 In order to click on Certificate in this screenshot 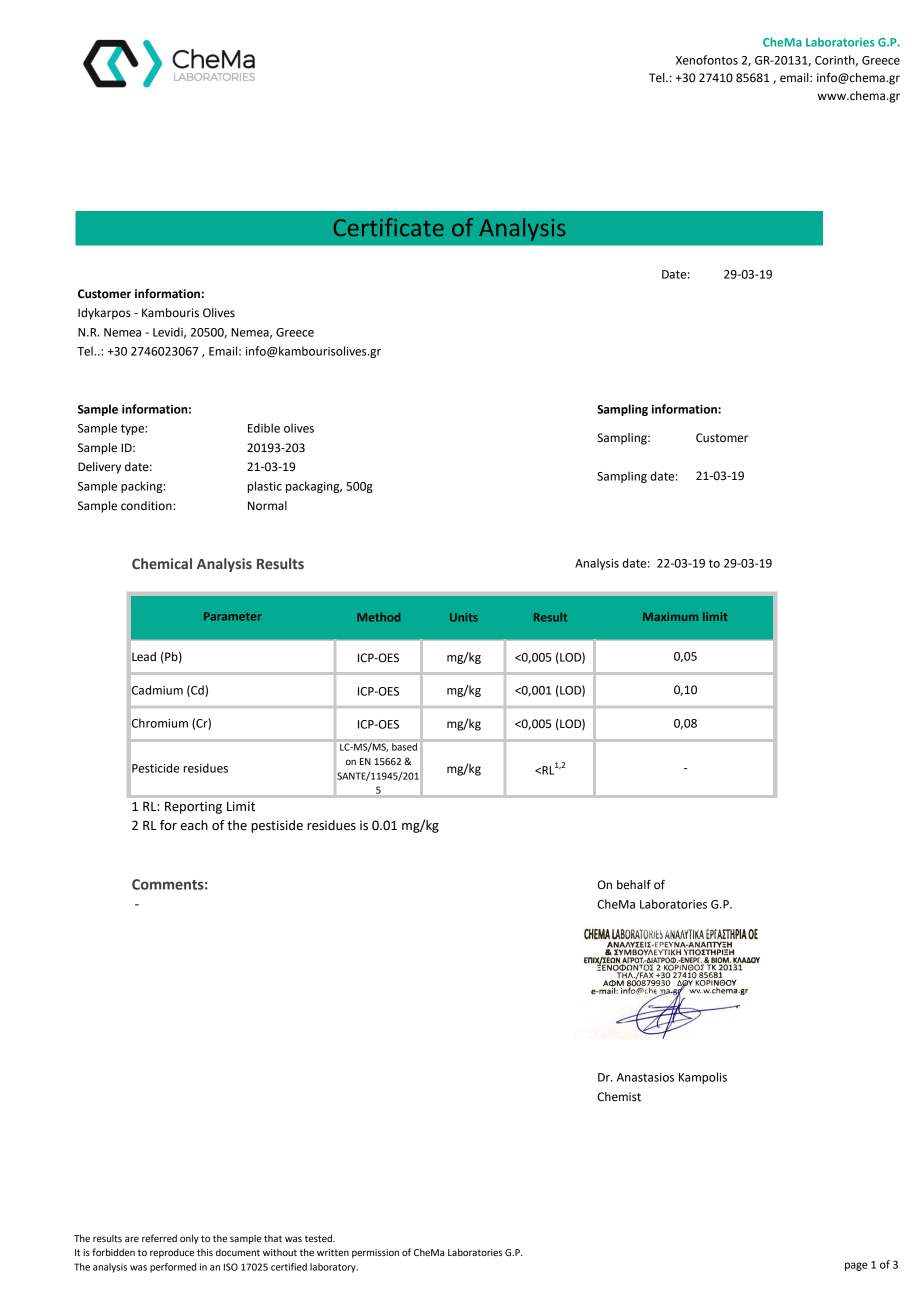, I will do `click(389, 227)`.
